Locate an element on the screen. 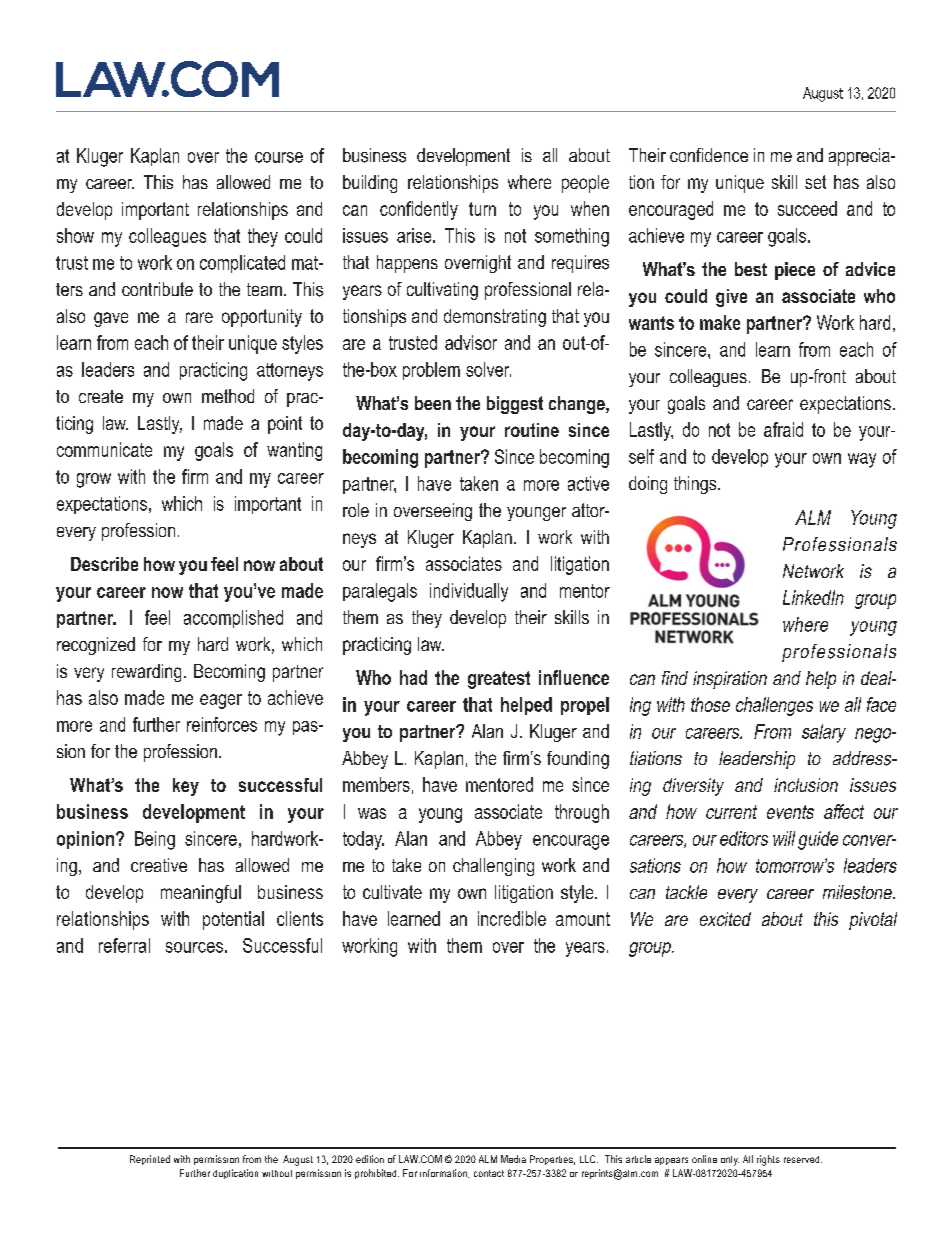 The image size is (952, 1233). solver is located at coordinates (488, 369).
